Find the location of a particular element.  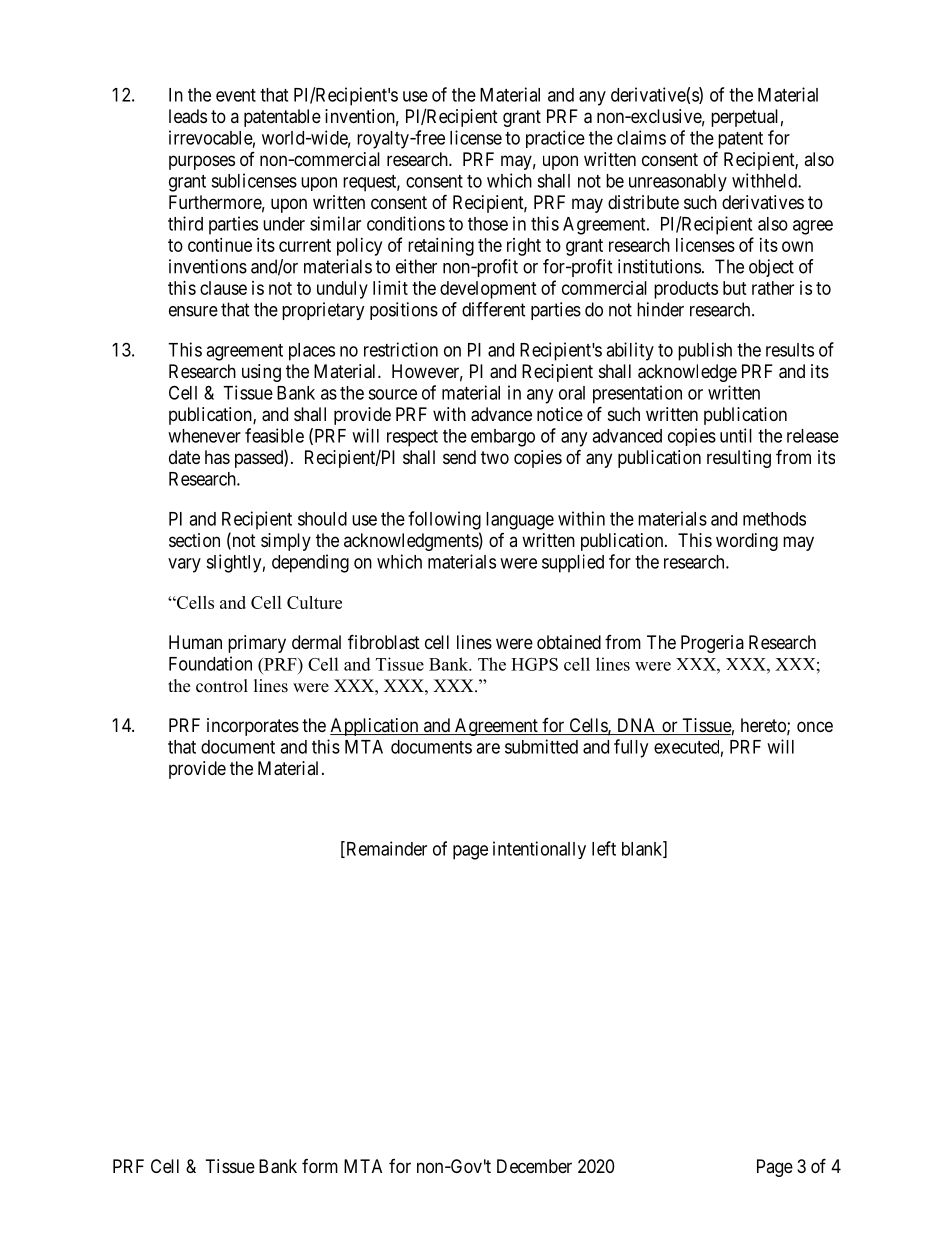

event is located at coordinates (236, 95).
